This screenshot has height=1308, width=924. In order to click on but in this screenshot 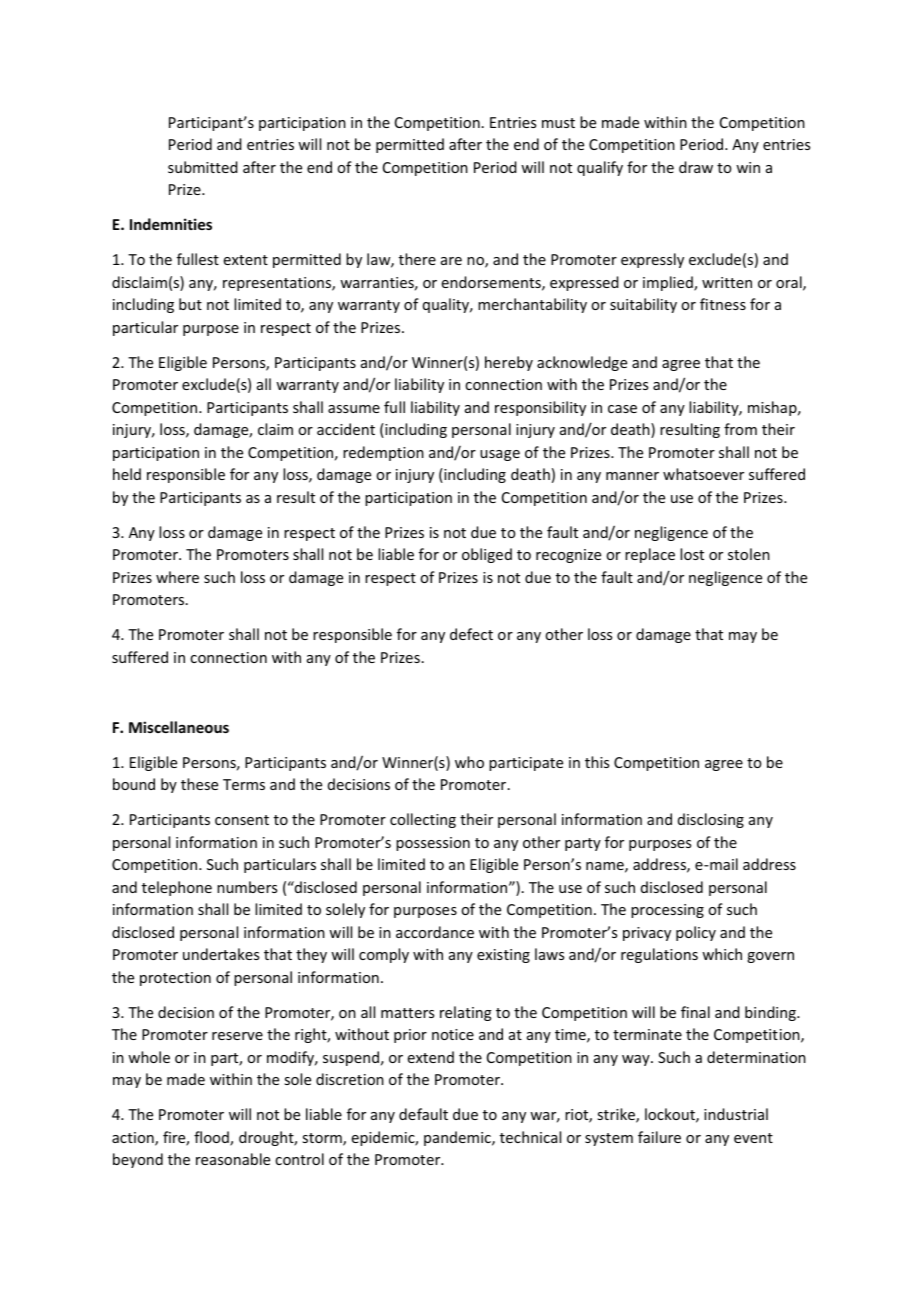, I will do `click(190, 304)`.
